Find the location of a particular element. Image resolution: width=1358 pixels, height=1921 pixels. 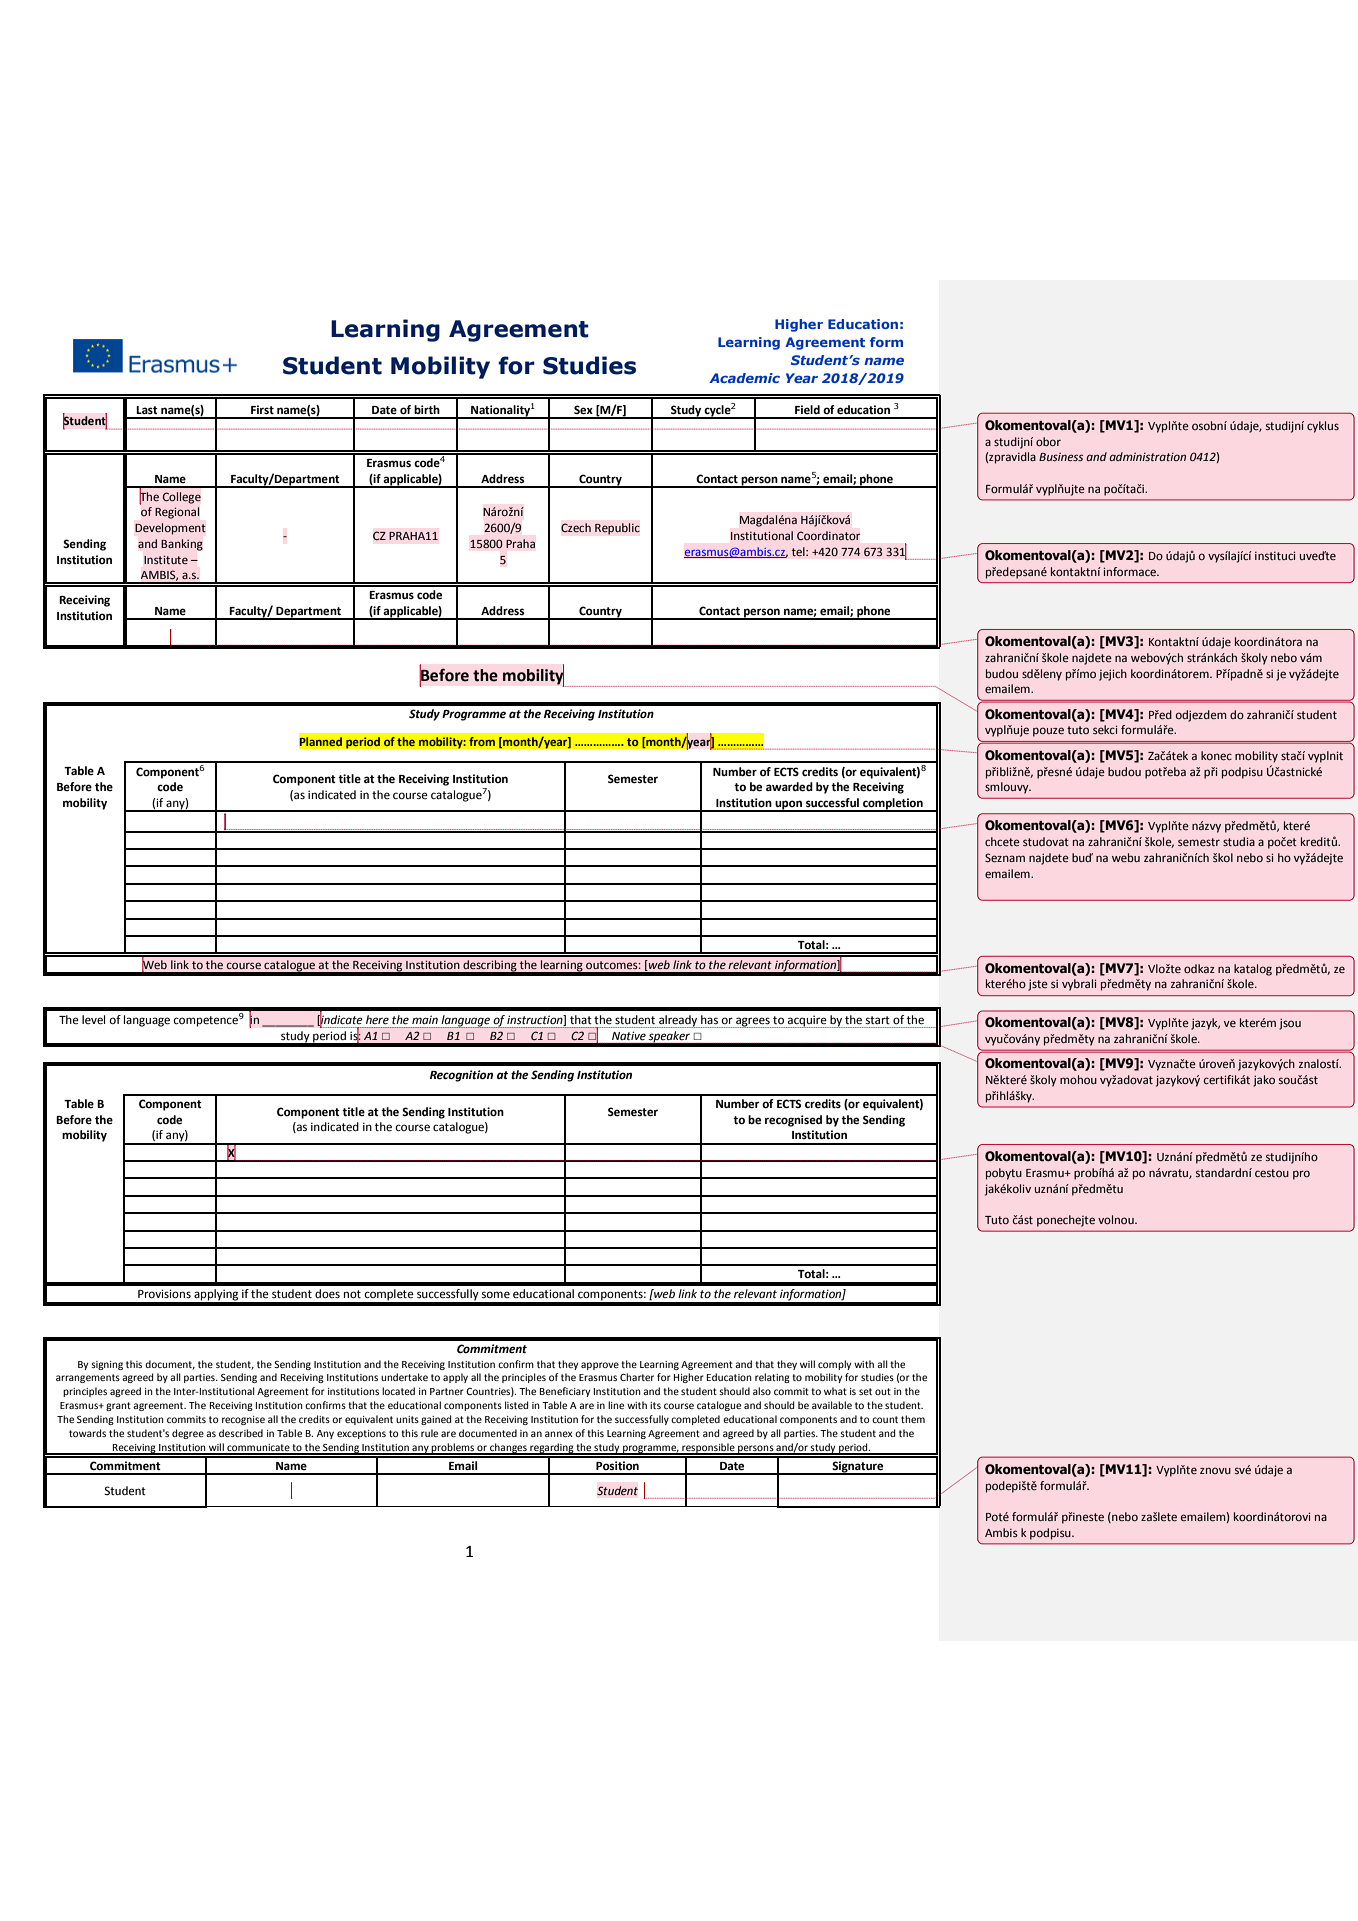

line is located at coordinates (616, 1405).
